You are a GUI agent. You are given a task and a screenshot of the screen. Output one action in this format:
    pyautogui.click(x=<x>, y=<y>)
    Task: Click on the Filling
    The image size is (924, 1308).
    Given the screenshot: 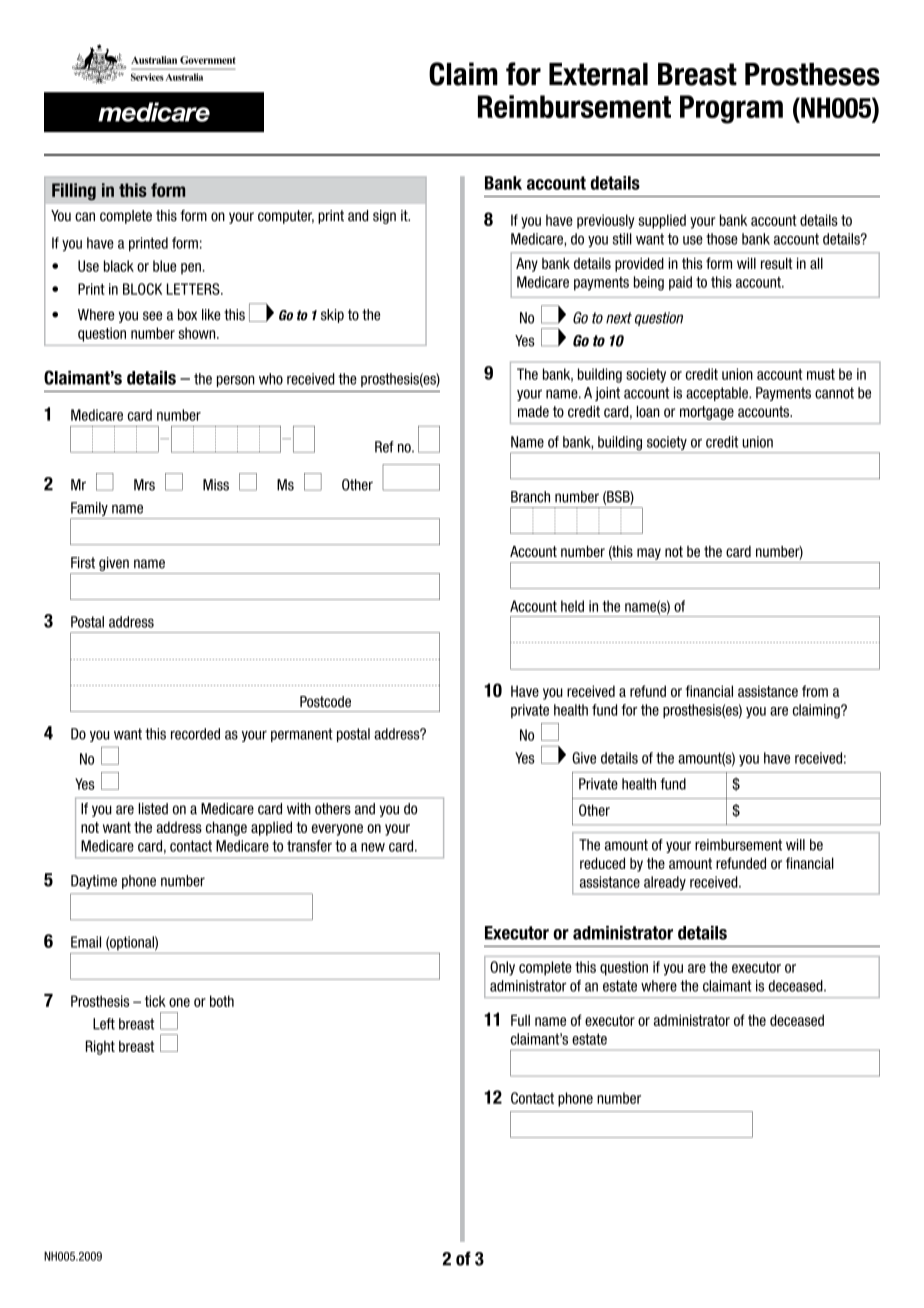 What is the action you would take?
    pyautogui.click(x=74, y=191)
